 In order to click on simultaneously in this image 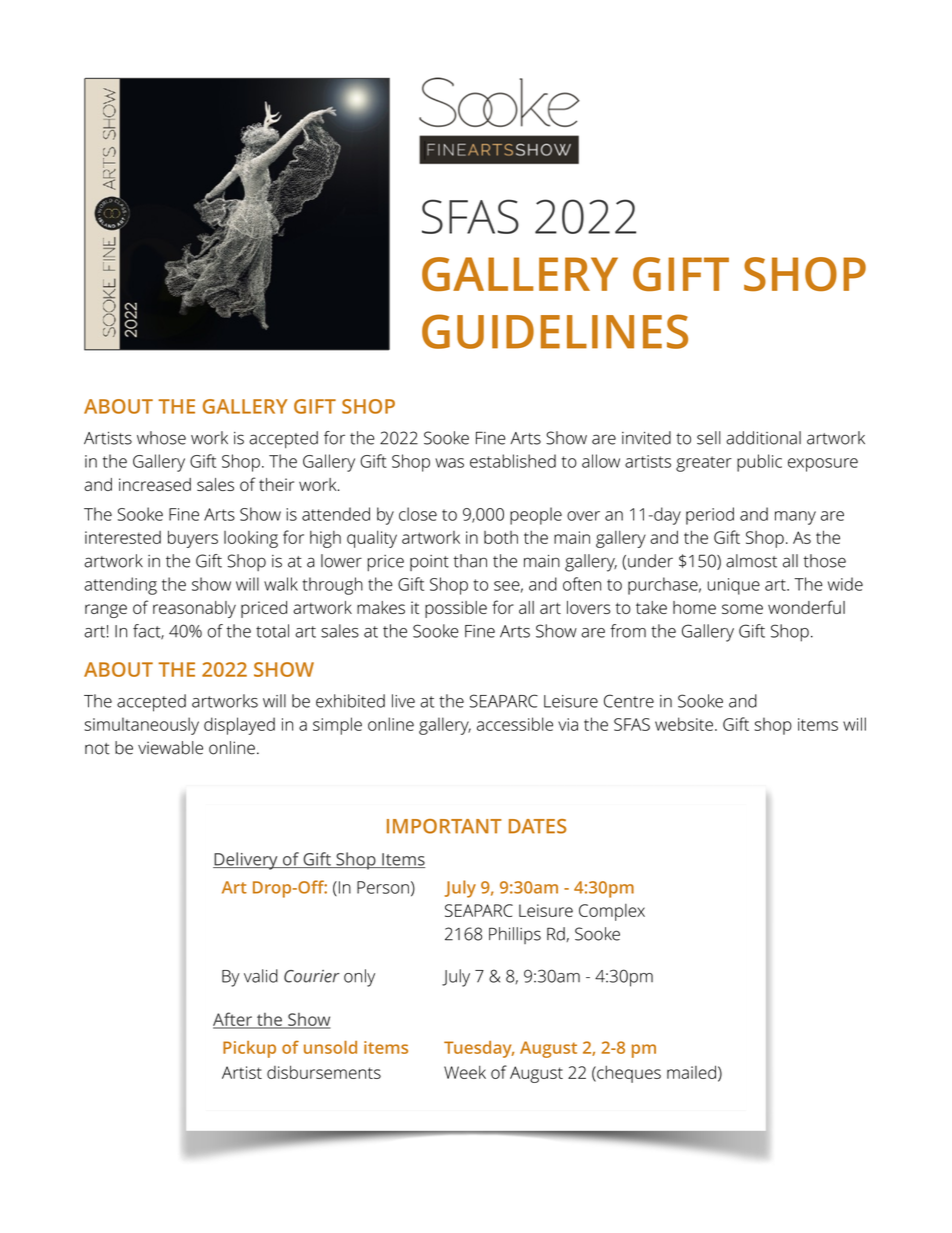, I will do `click(141, 726)`.
